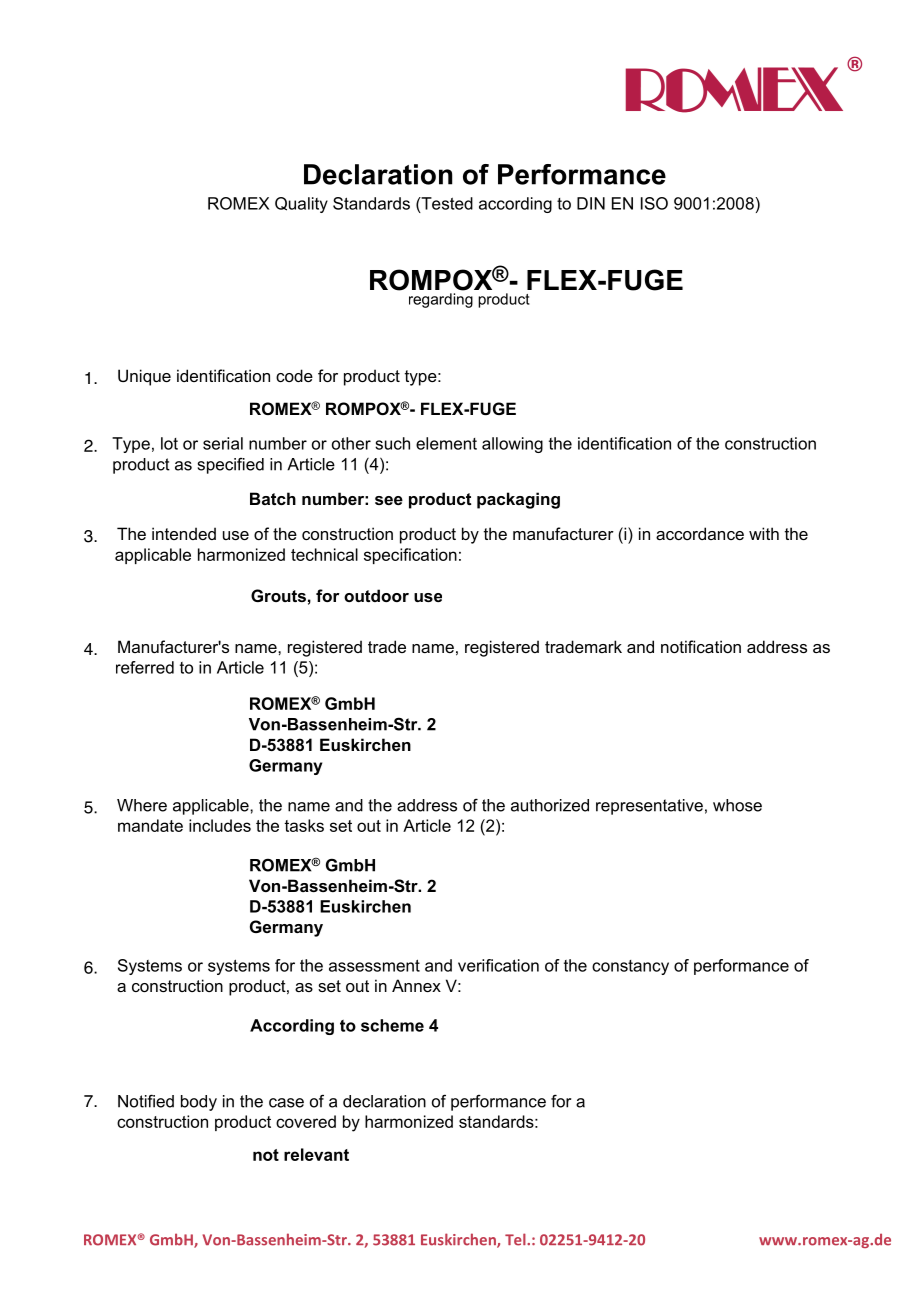 The height and width of the screenshot is (1308, 924). What do you see at coordinates (649, 807) in the screenshot?
I see `representative` at bounding box center [649, 807].
